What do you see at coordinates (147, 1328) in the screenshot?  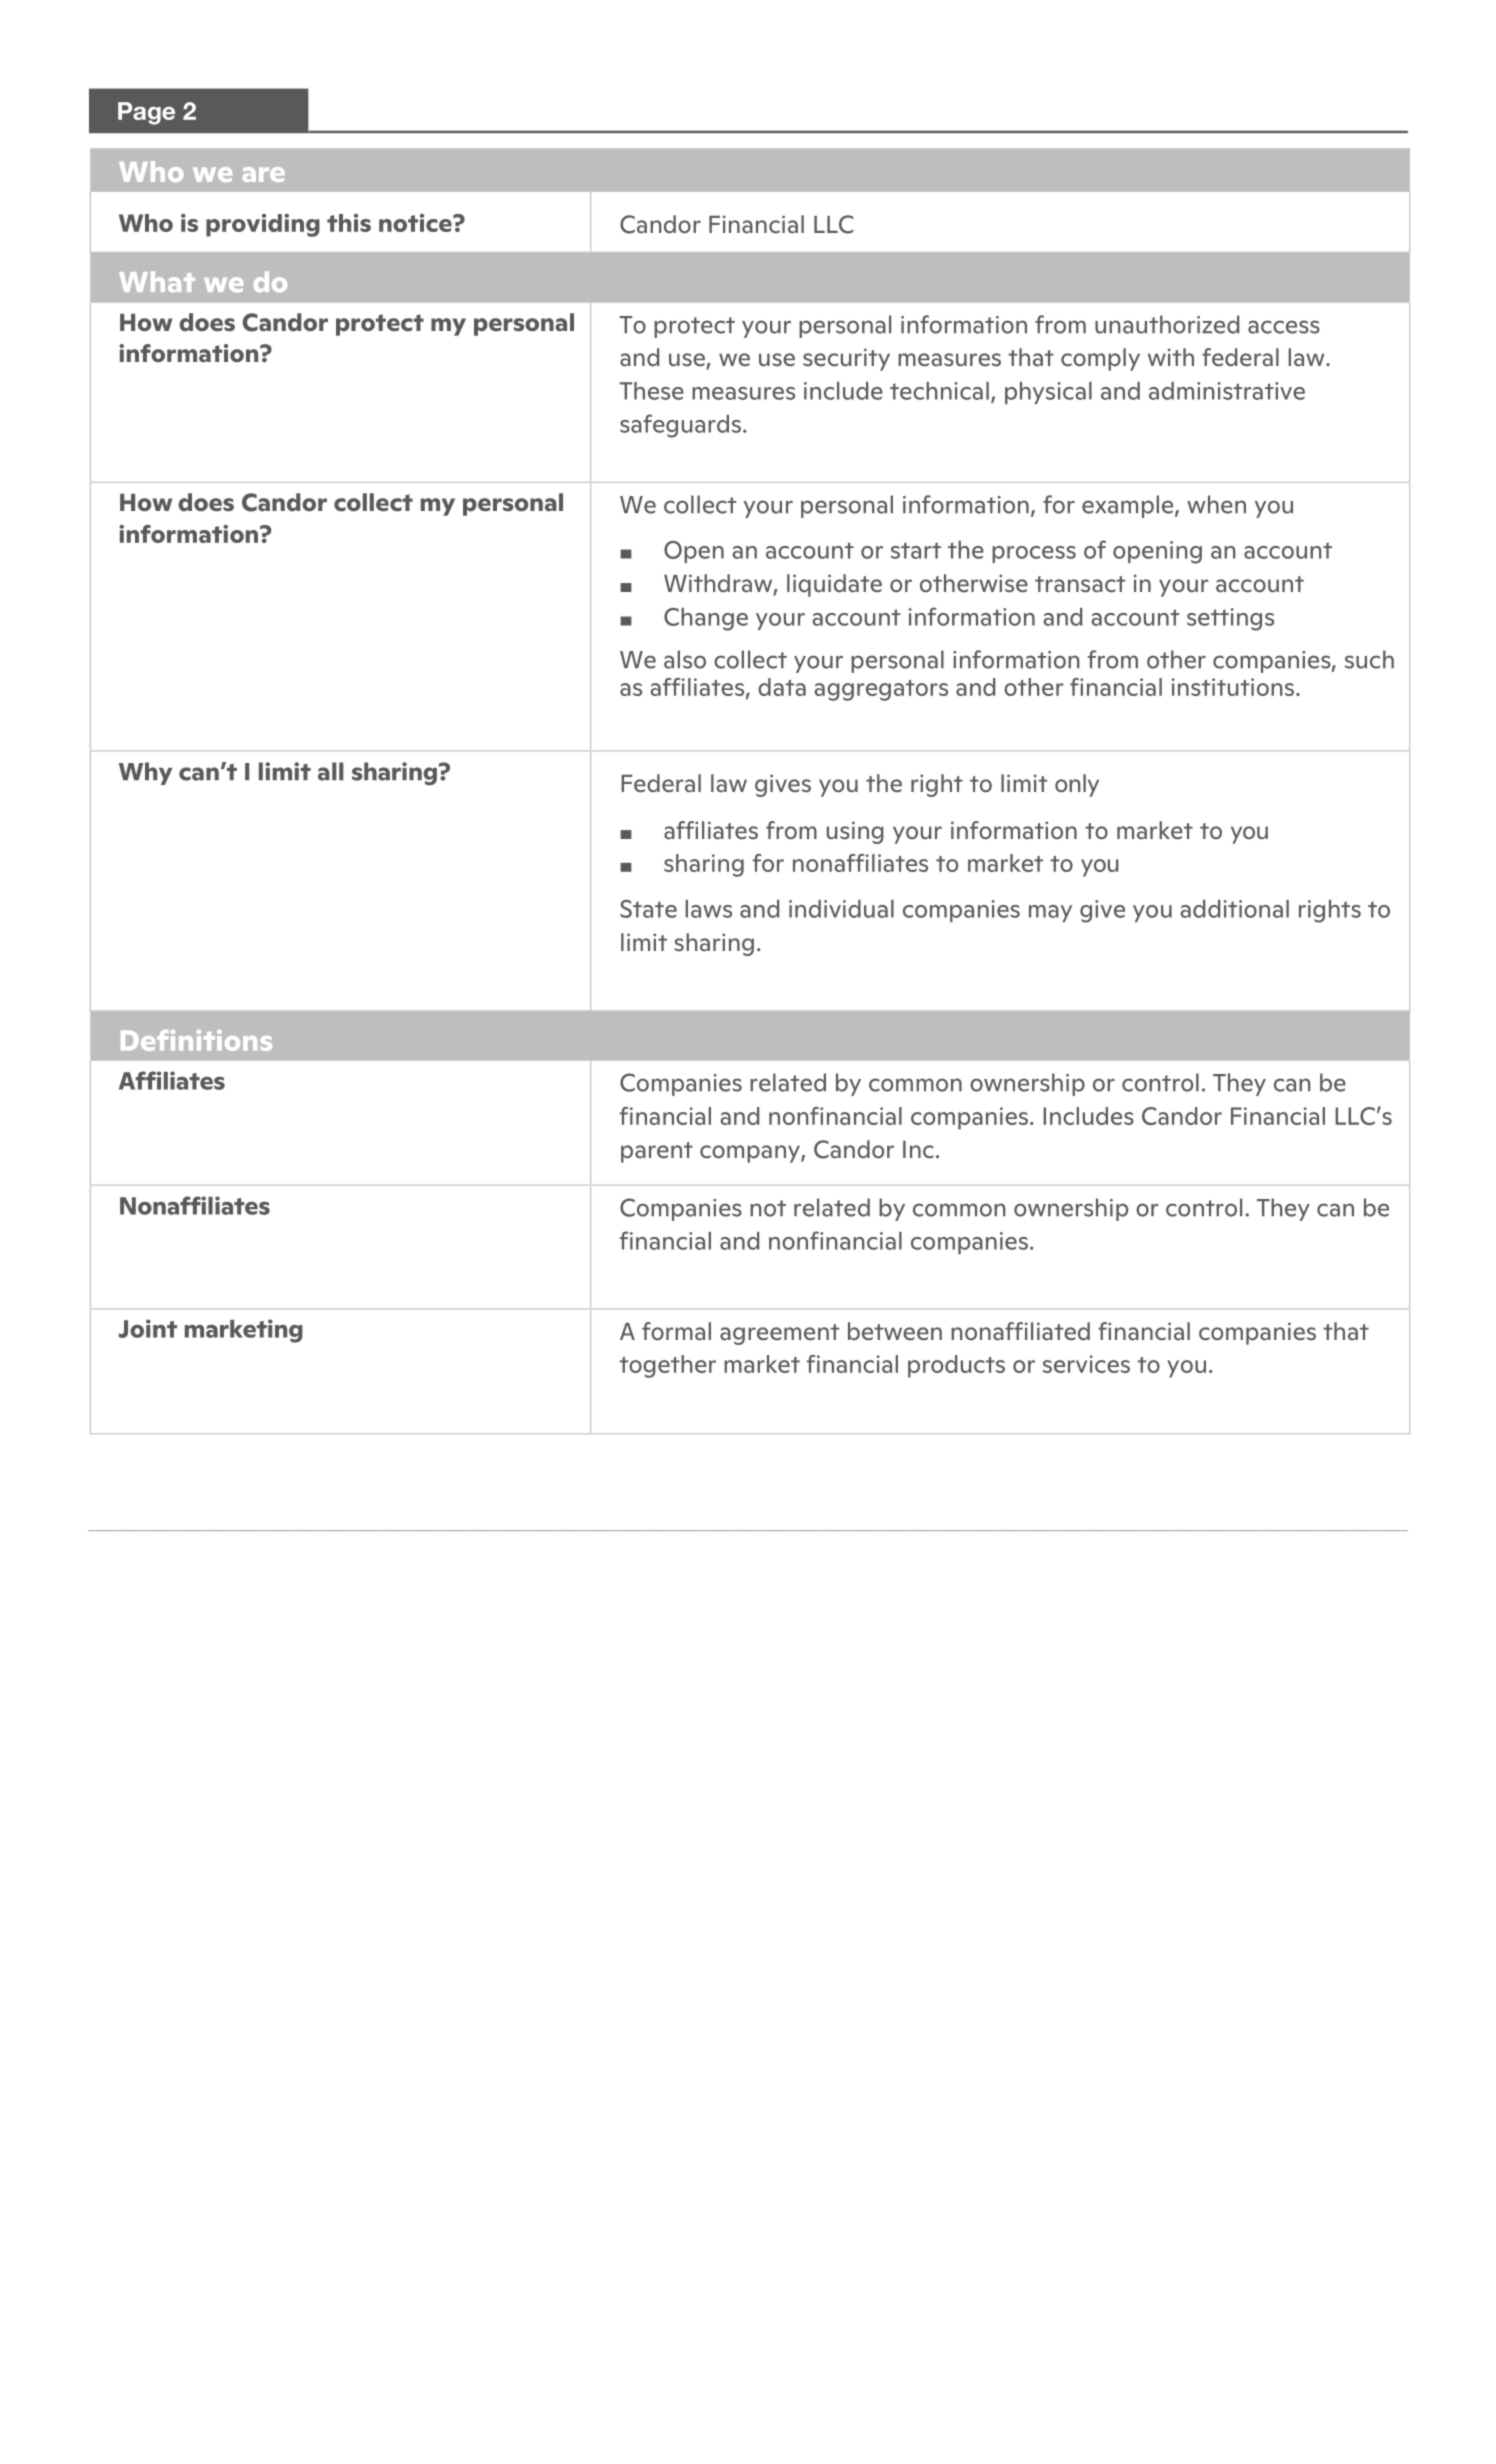 I see `Joint` at bounding box center [147, 1328].
